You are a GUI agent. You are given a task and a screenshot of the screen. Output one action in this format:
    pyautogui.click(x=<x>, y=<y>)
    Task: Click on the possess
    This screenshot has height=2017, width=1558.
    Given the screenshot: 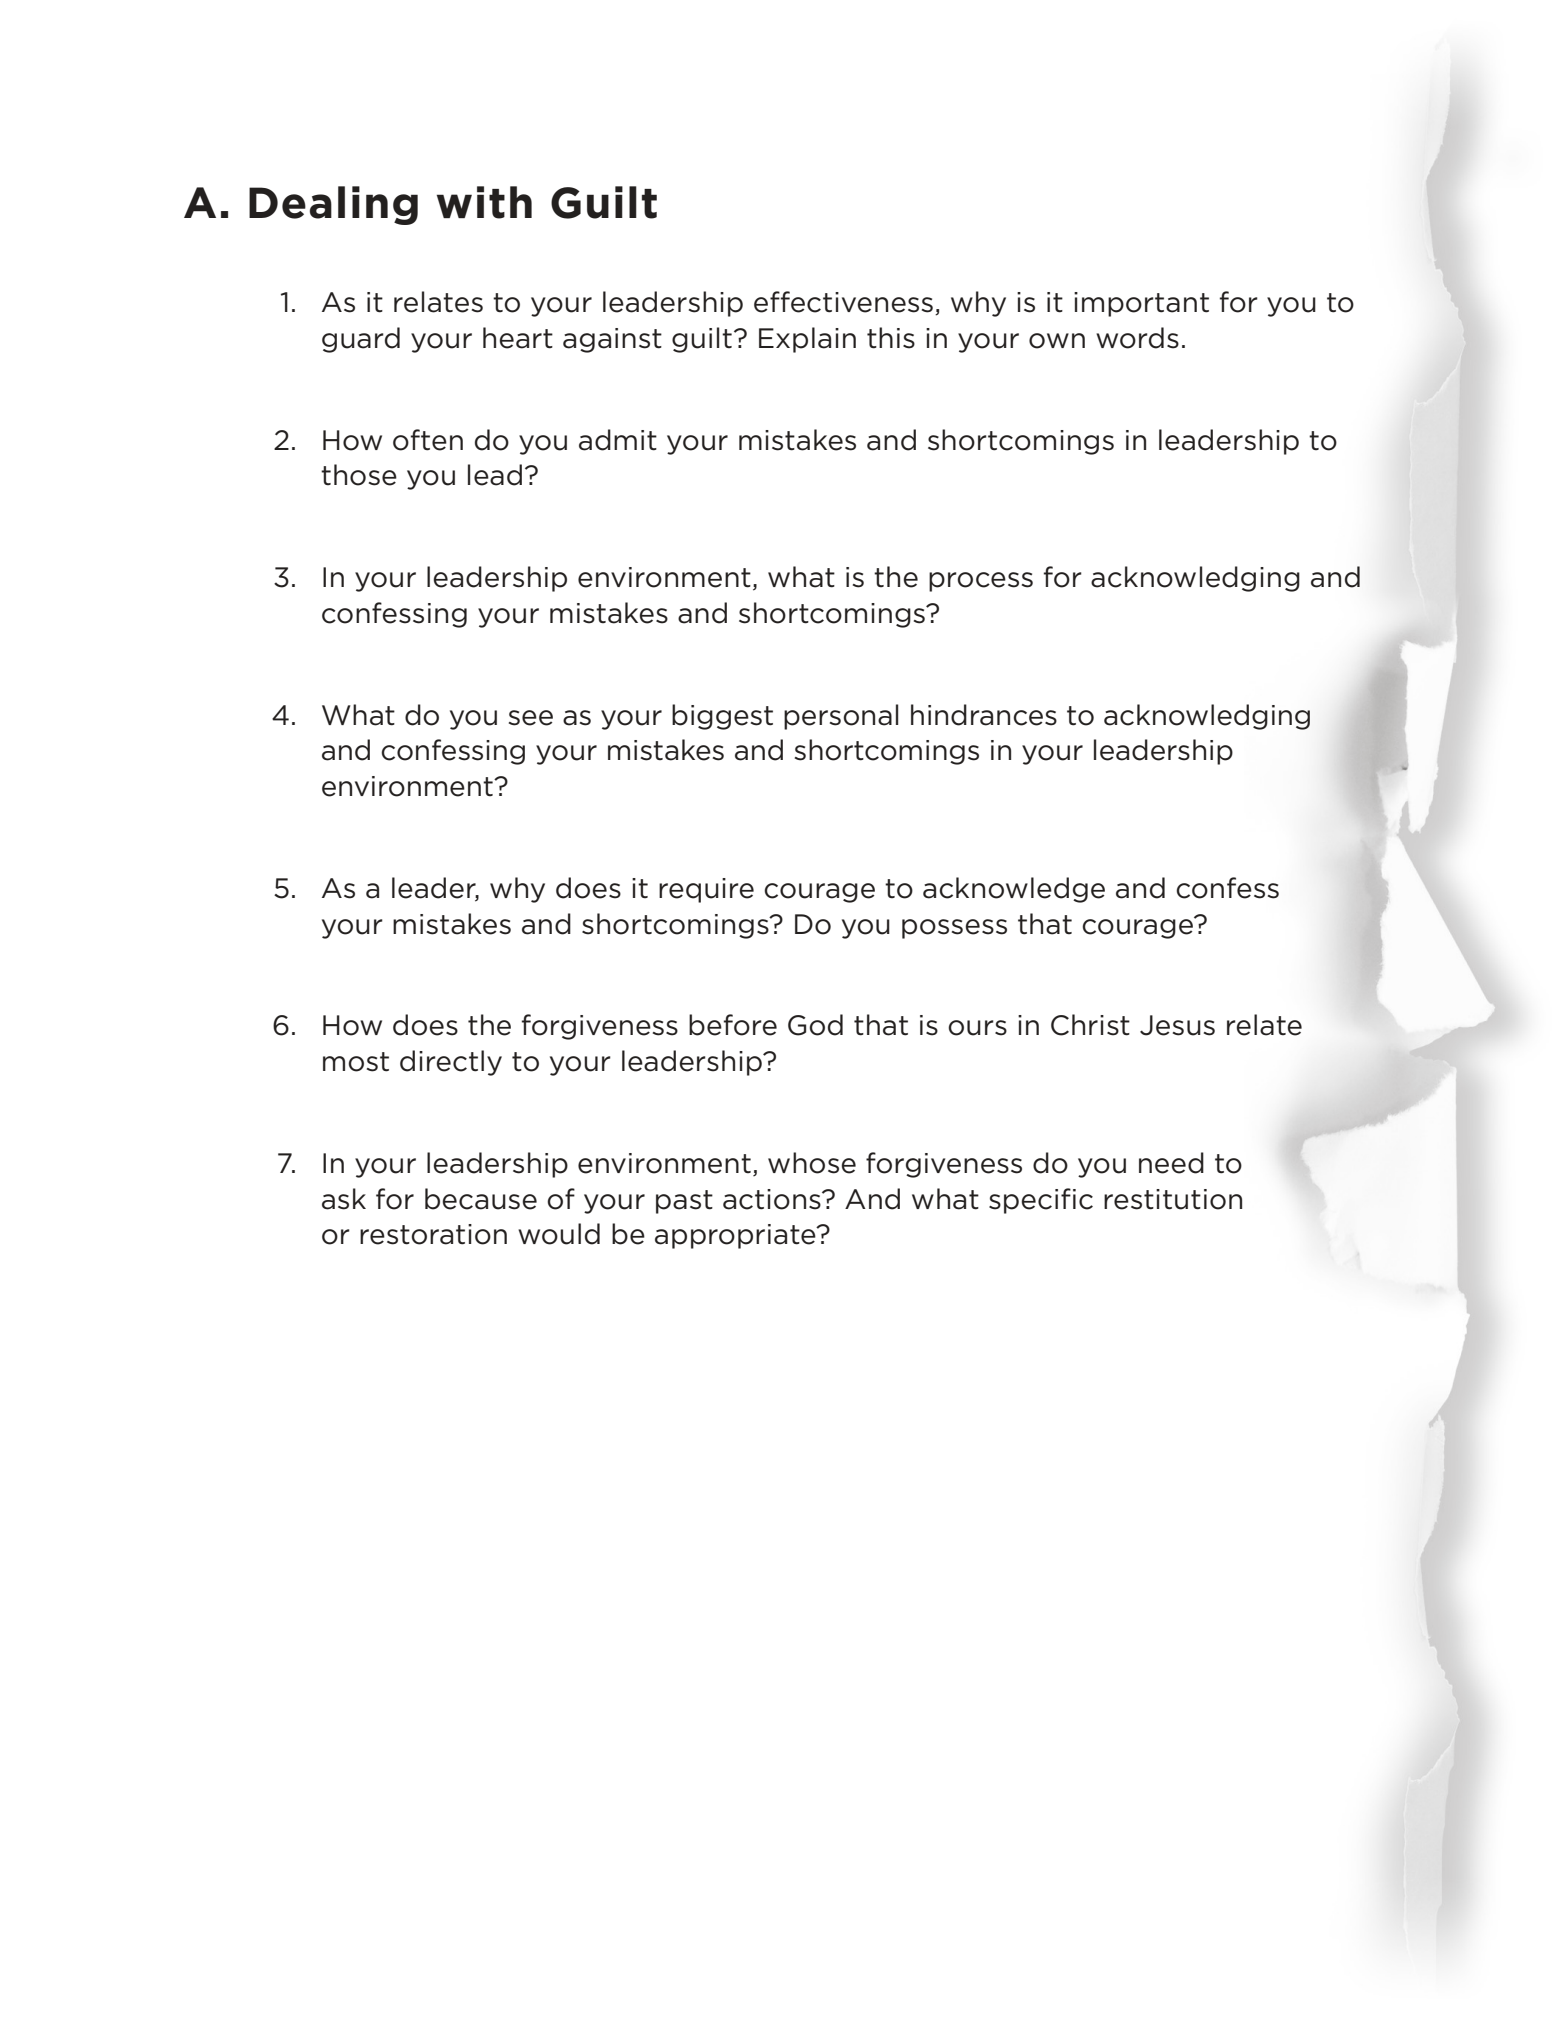 What is the action you would take?
    pyautogui.click(x=954, y=929)
